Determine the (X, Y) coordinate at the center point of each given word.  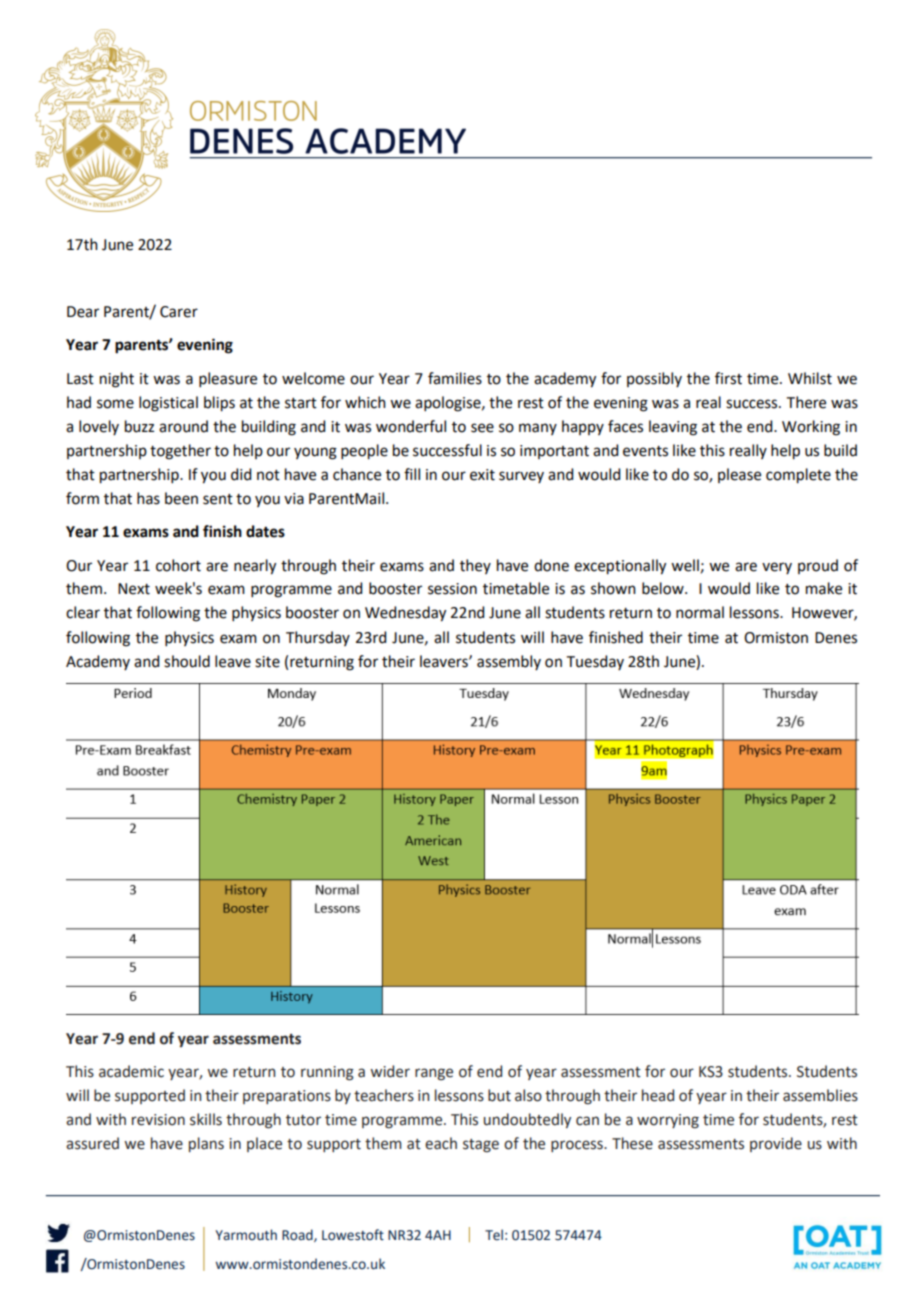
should (187, 661)
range (434, 1074)
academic (131, 1071)
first (728, 378)
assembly (509, 662)
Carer (179, 312)
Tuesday (595, 662)
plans (206, 1144)
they (475, 566)
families (455, 378)
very (777, 568)
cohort (178, 565)
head (658, 1095)
